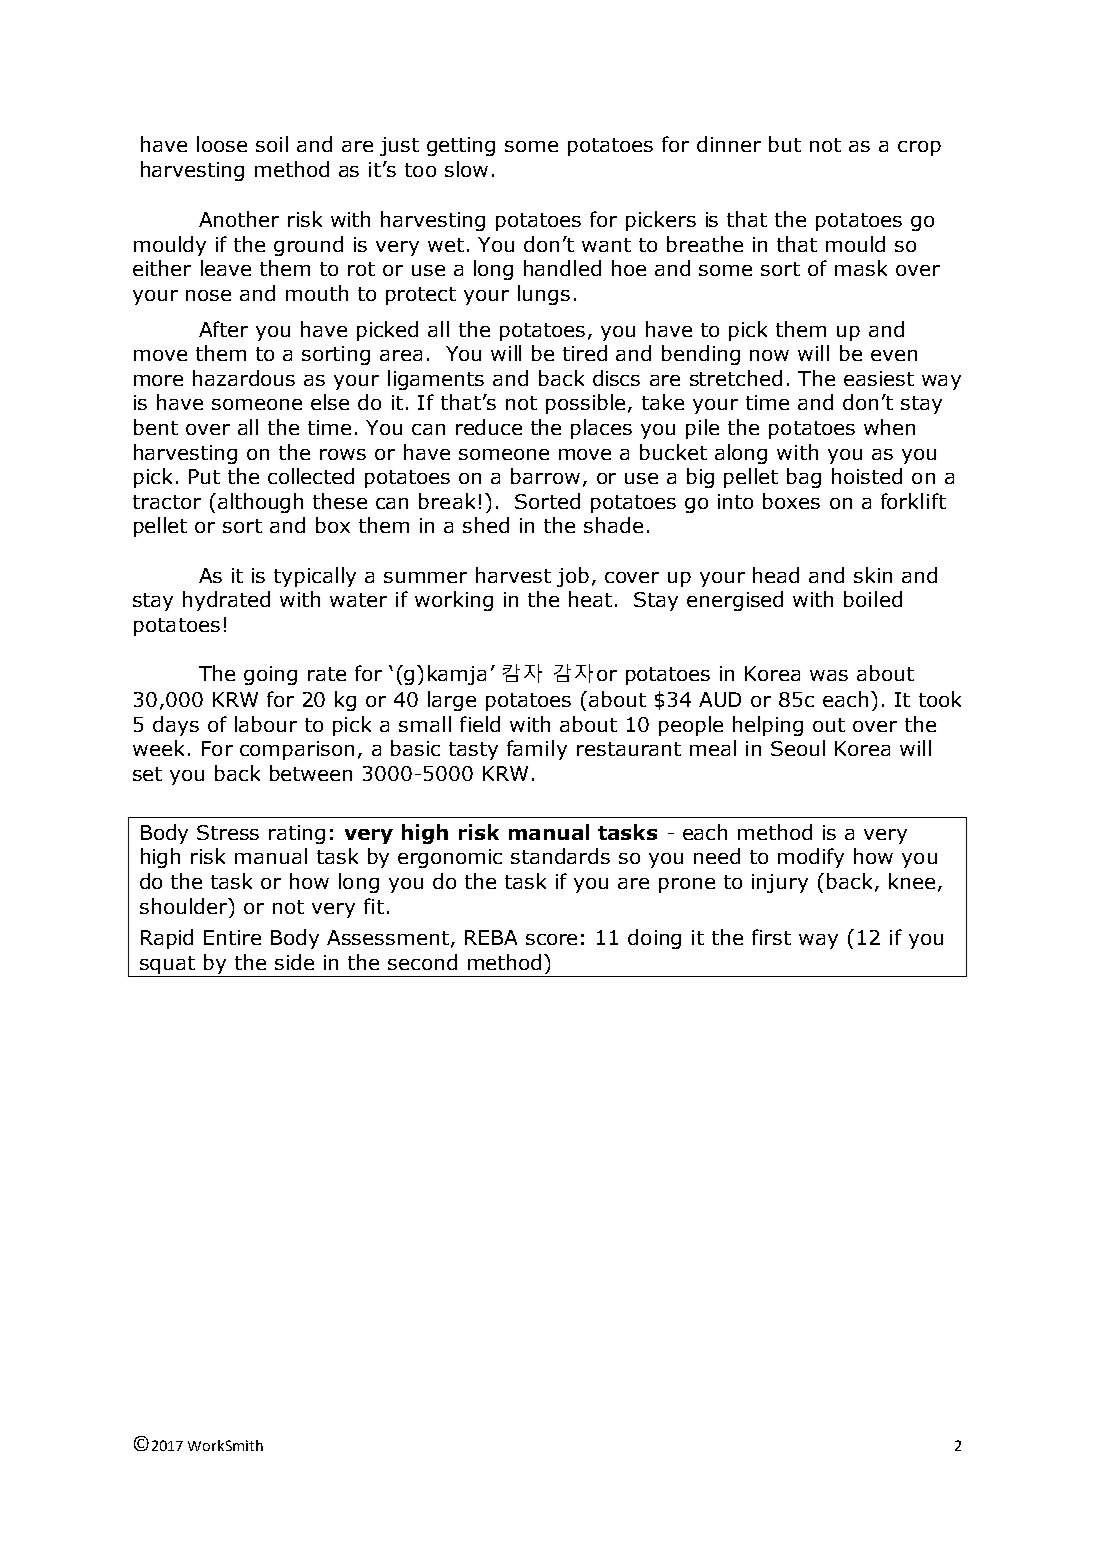 Image resolution: width=1095 pixels, height=1548 pixels. I want to click on slow, so click(466, 169).
